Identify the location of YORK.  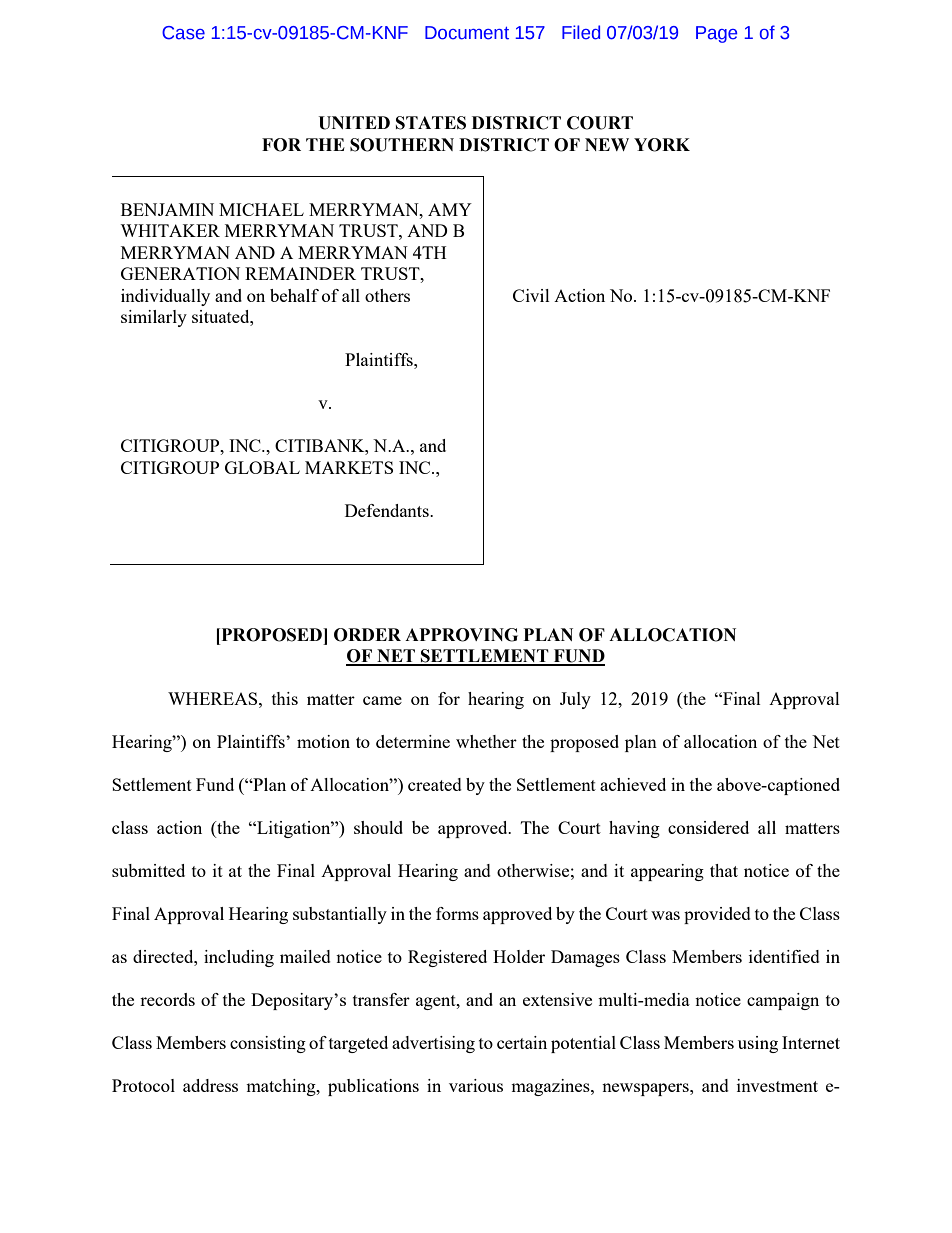
(662, 145).
